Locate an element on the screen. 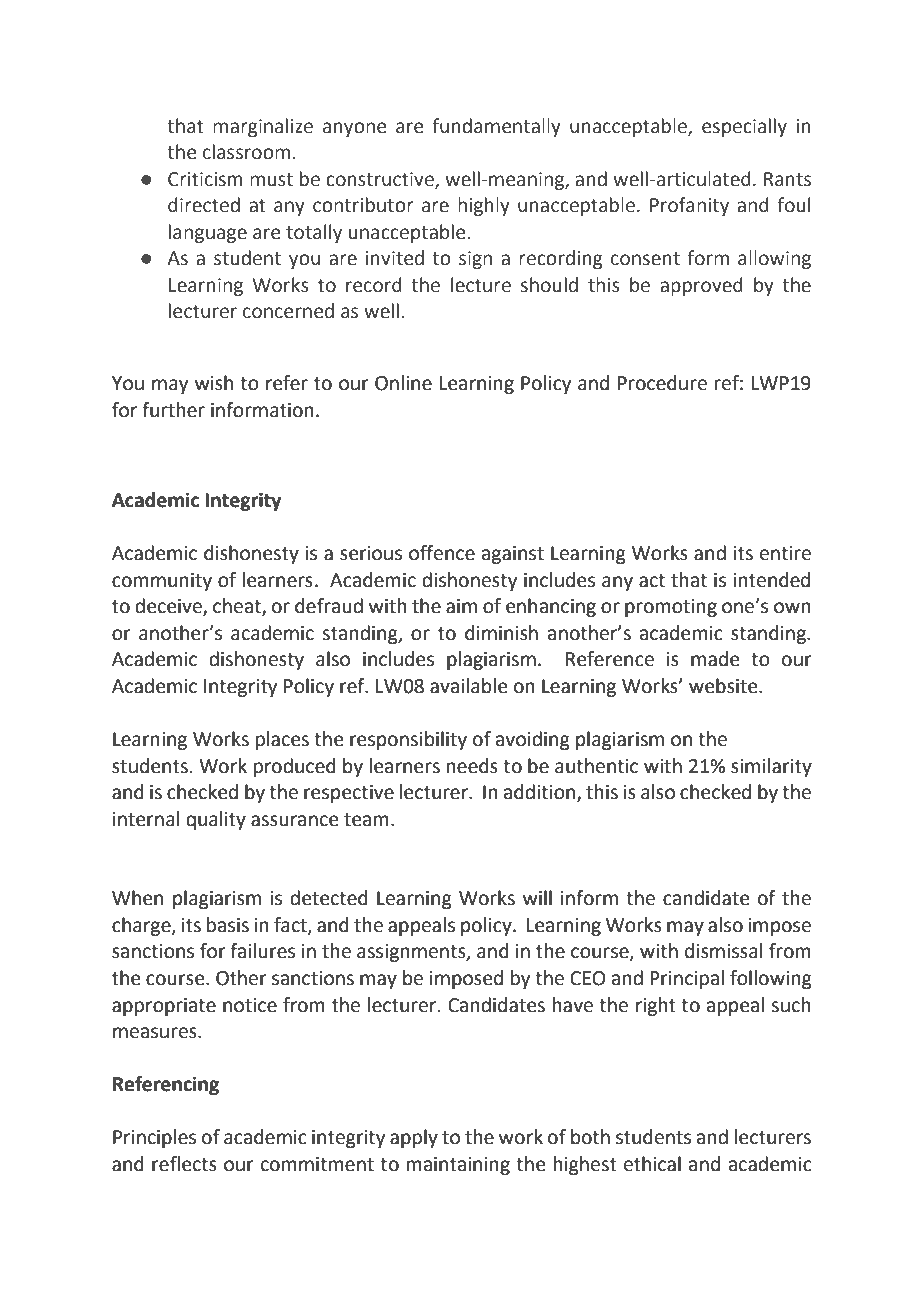 This screenshot has width=924, height=1308. maintaining is located at coordinates (458, 1166).
